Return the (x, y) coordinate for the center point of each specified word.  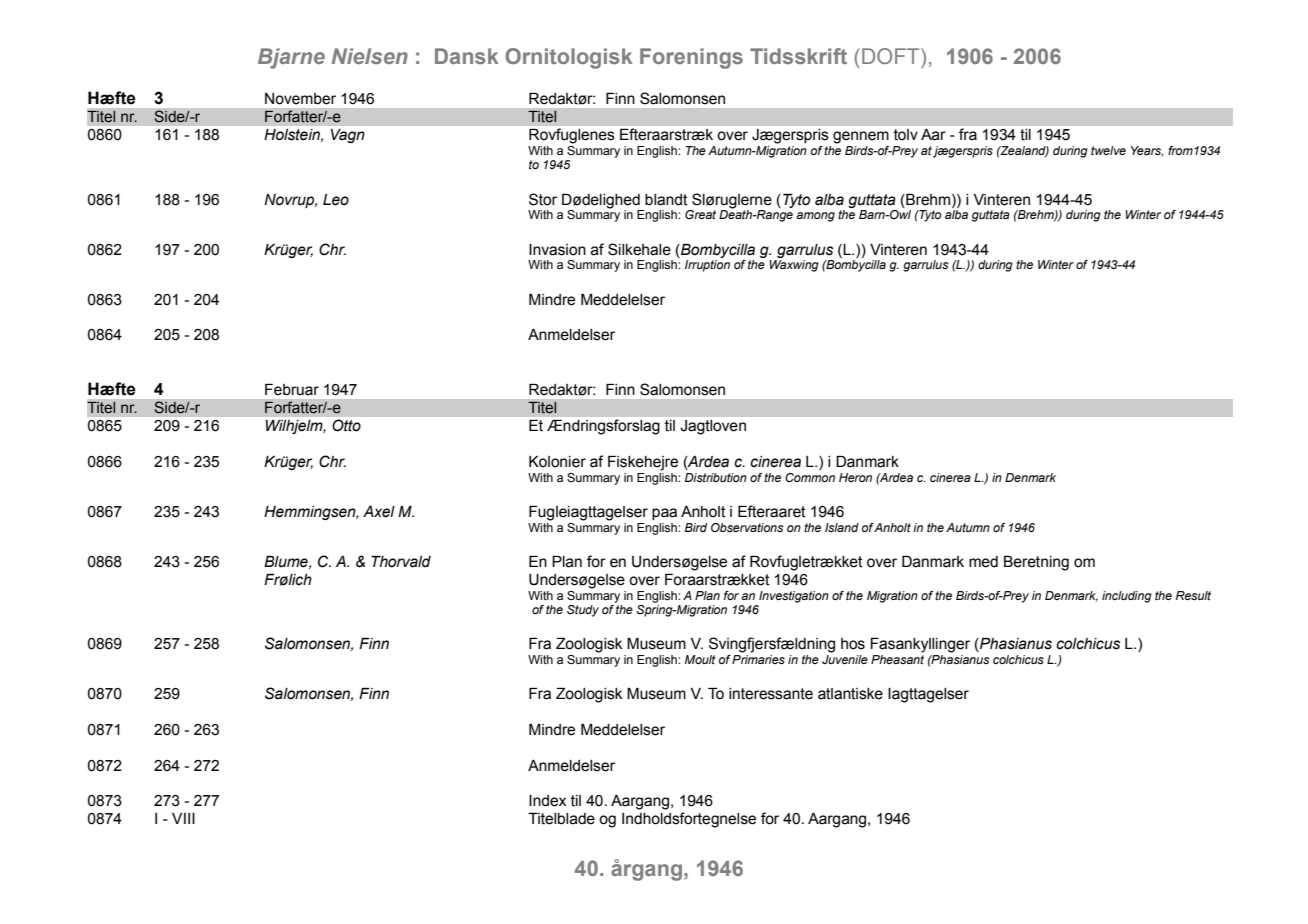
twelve (1108, 150)
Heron (855, 477)
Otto (346, 425)
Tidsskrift (798, 56)
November (300, 99)
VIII (183, 818)
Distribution (716, 477)
